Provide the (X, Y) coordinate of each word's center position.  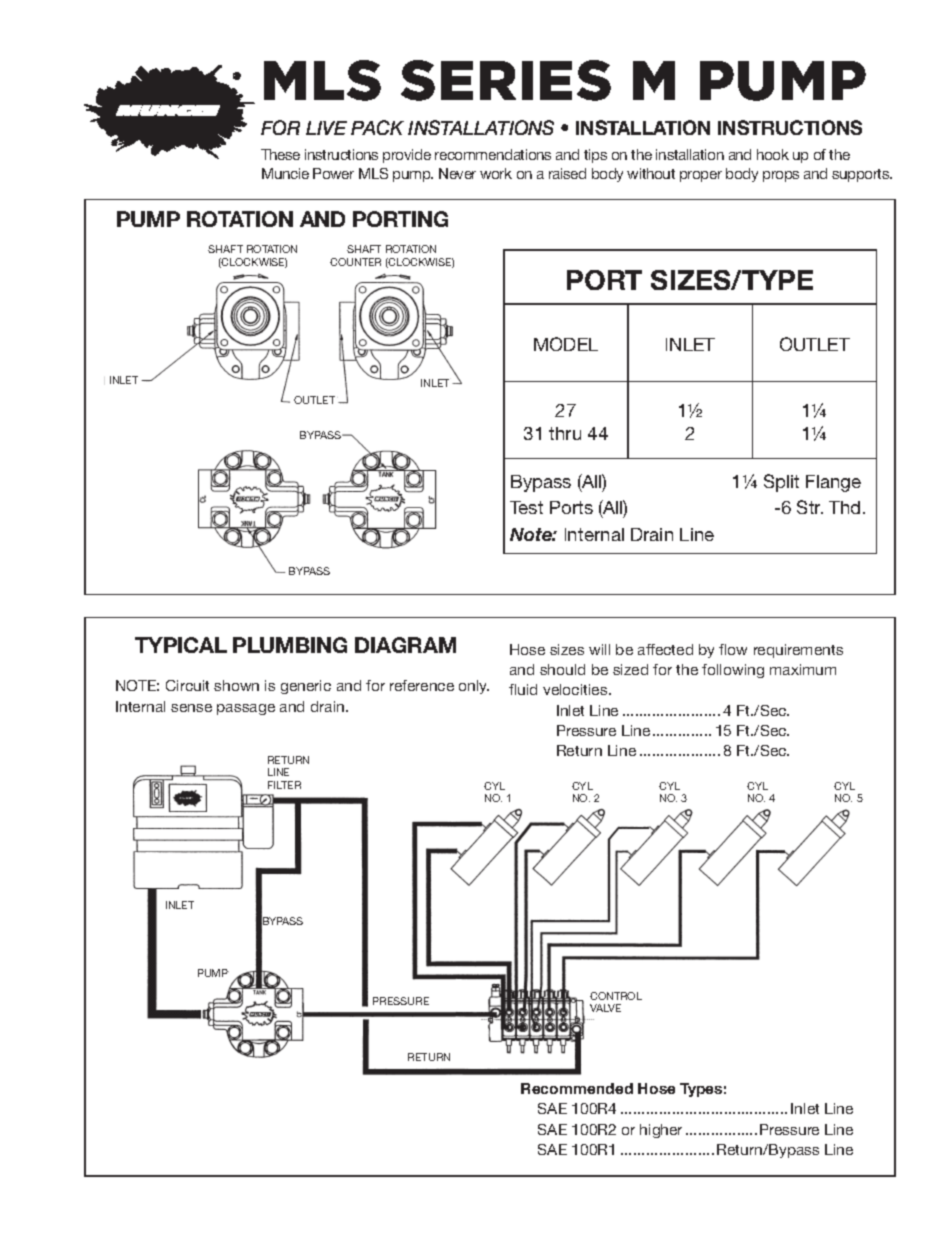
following (733, 671)
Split (781, 483)
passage (246, 709)
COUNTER (355, 262)
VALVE (605, 1008)
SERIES (506, 80)
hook (773, 154)
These (280, 154)
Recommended (577, 1088)
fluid (523, 689)
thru (565, 433)
